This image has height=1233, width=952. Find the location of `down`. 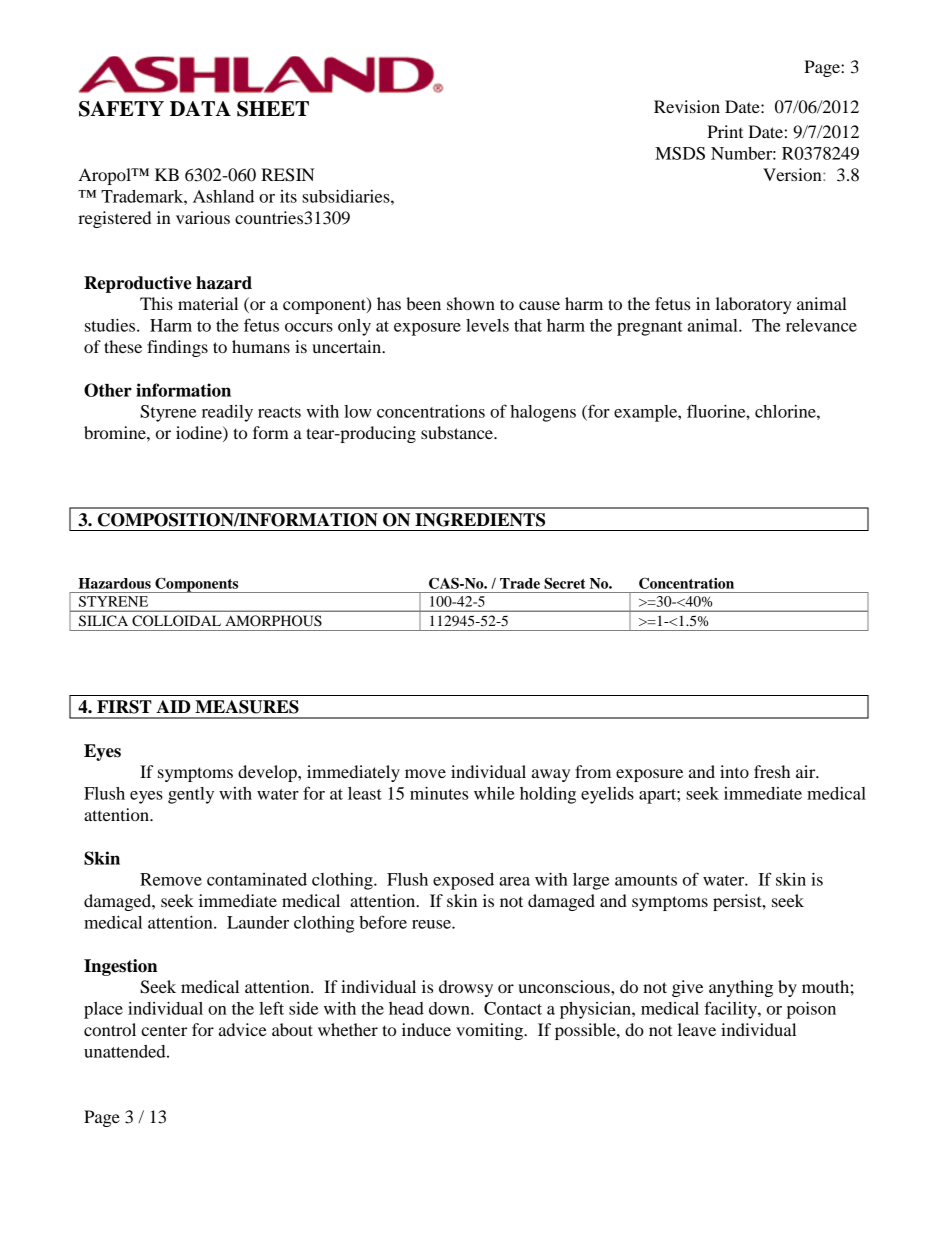

down is located at coordinates (450, 1008).
